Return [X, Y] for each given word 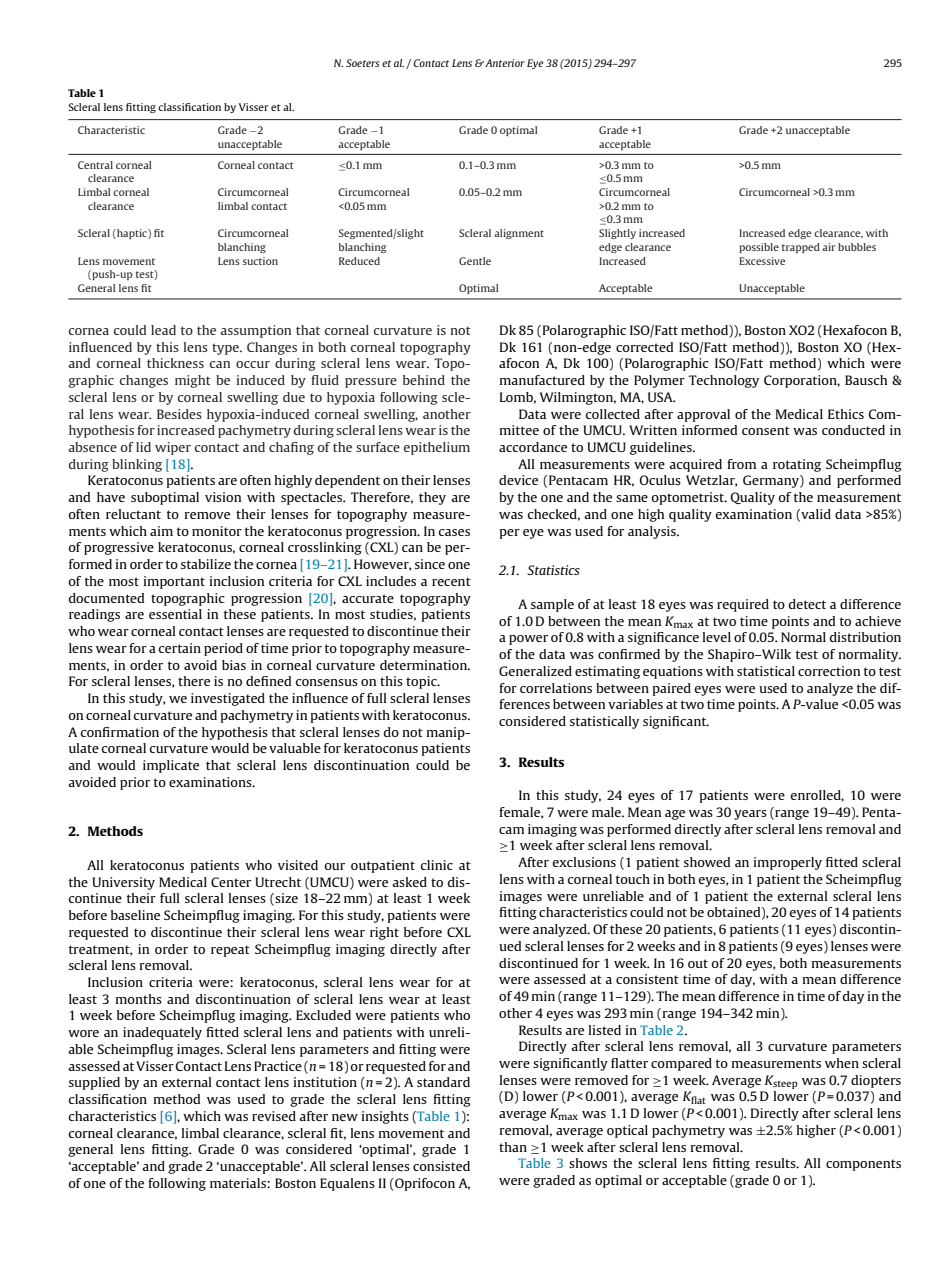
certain [180, 648]
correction [829, 671]
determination [425, 665]
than [513, 1147]
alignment [519, 234]
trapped [801, 248]
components [863, 1165]
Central [95, 165]
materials [239, 1183]
